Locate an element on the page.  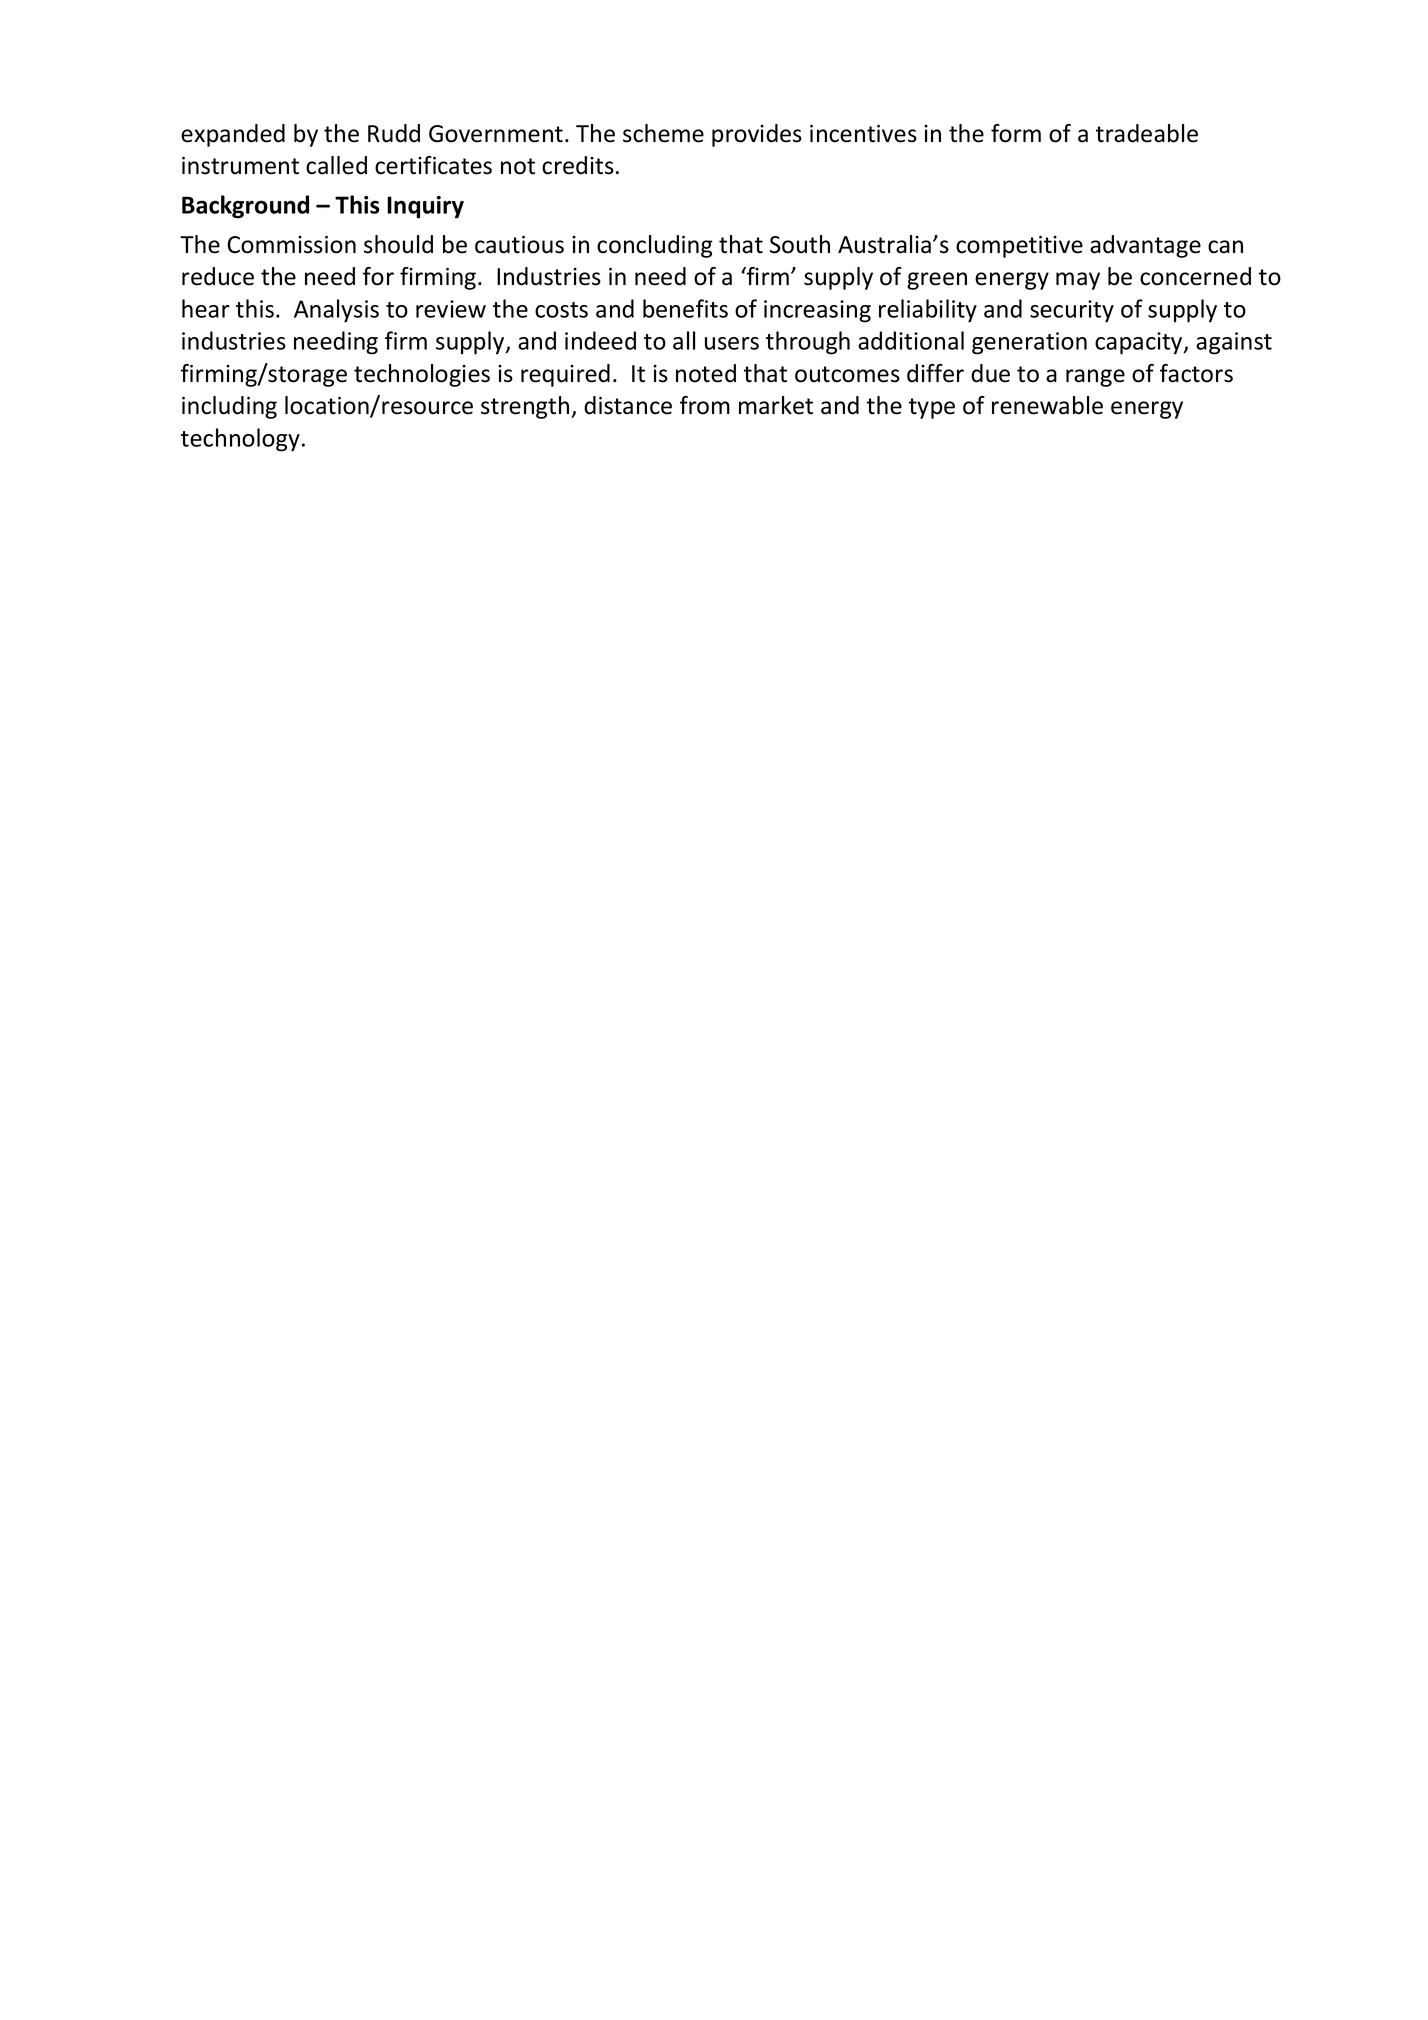
may is located at coordinates (1078, 281).
